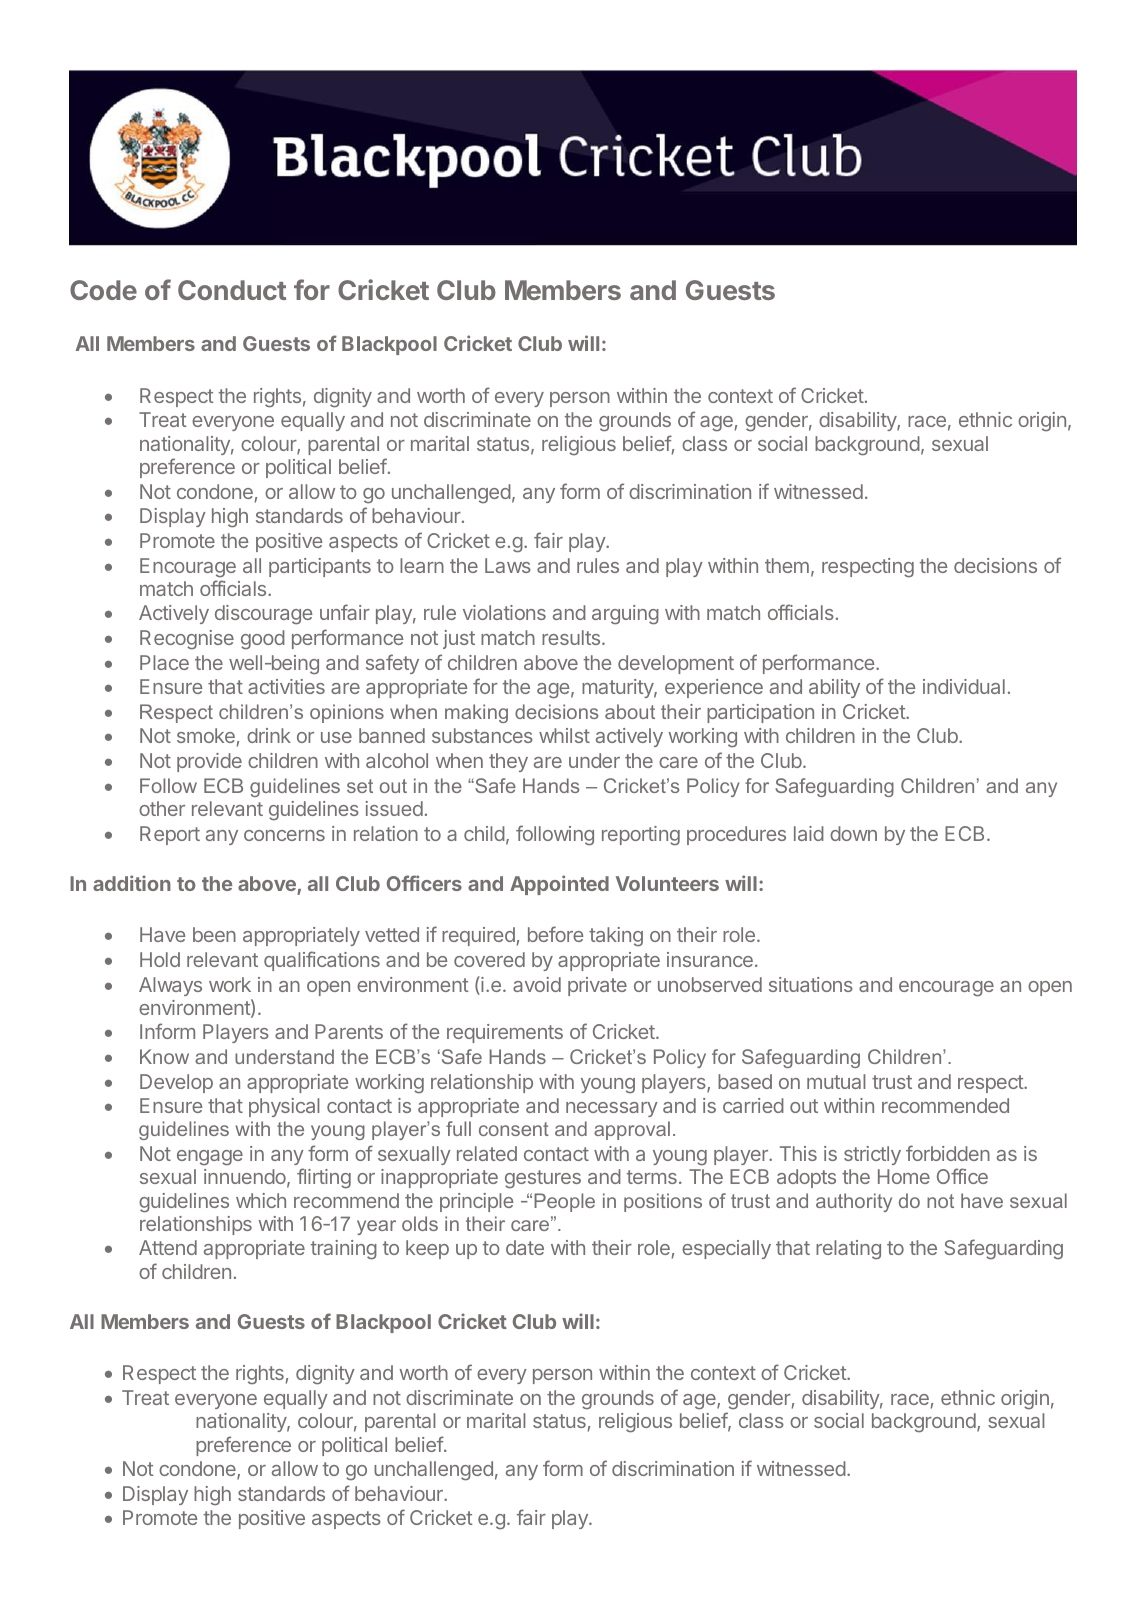  I want to click on Attend, so click(168, 1247).
